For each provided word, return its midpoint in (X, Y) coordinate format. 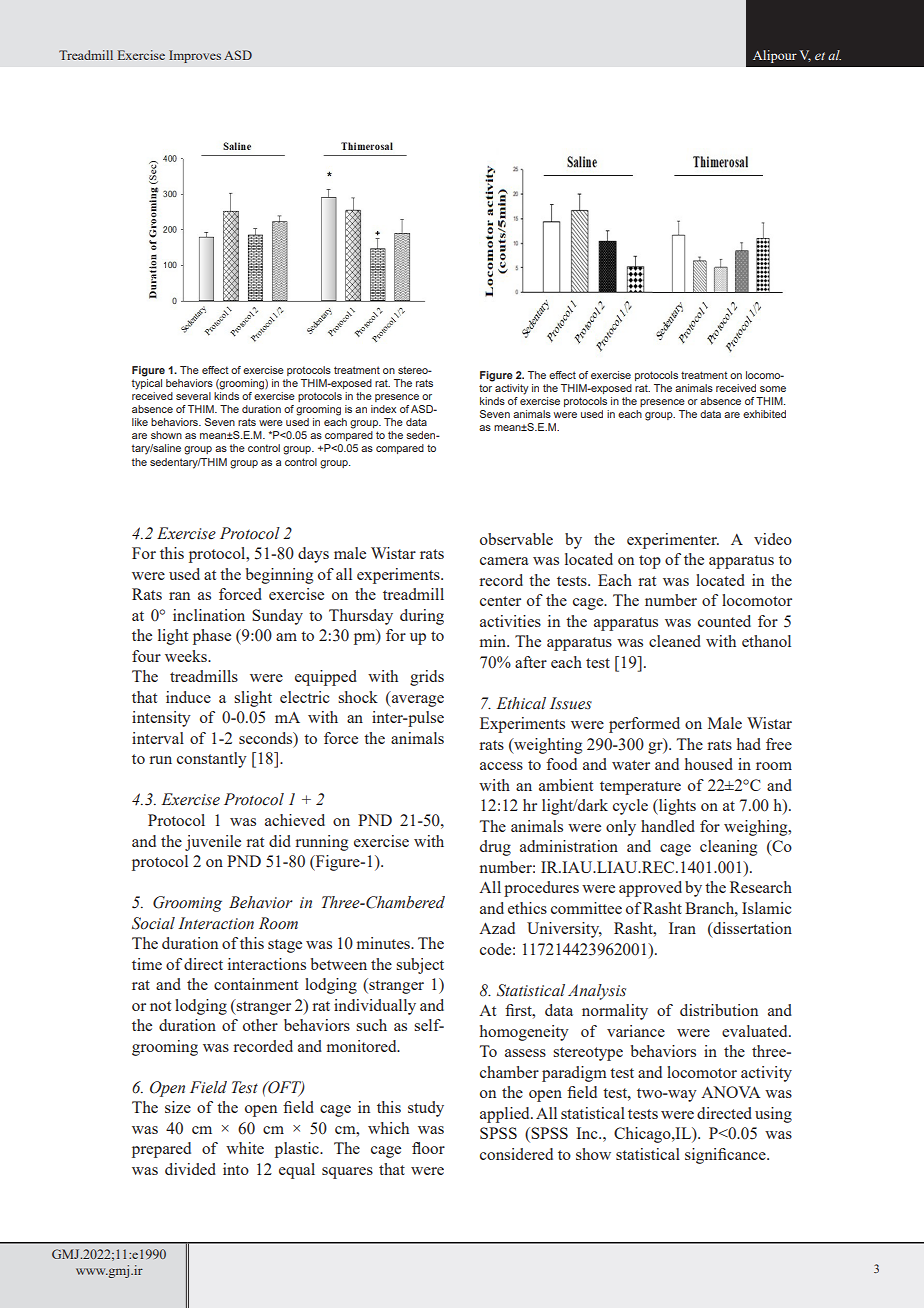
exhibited (764, 414)
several (193, 396)
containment (256, 984)
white (245, 1148)
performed (644, 725)
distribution (719, 1010)
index (383, 409)
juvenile (213, 843)
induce (188, 697)
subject (420, 966)
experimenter (673, 541)
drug (495, 848)
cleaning (728, 848)
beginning (279, 576)
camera (504, 561)
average (416, 701)
